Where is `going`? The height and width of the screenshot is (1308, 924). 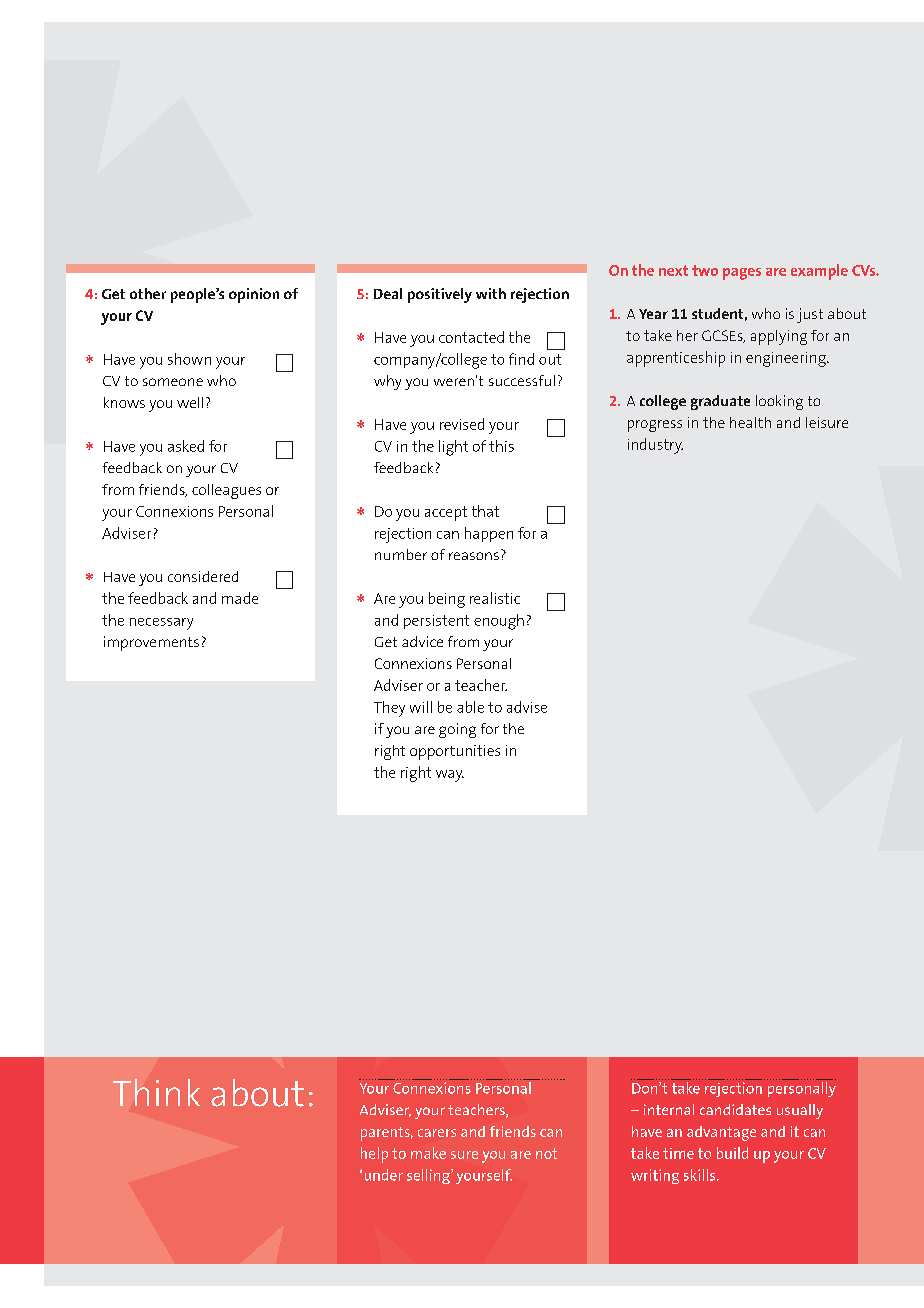 going is located at coordinates (457, 730).
